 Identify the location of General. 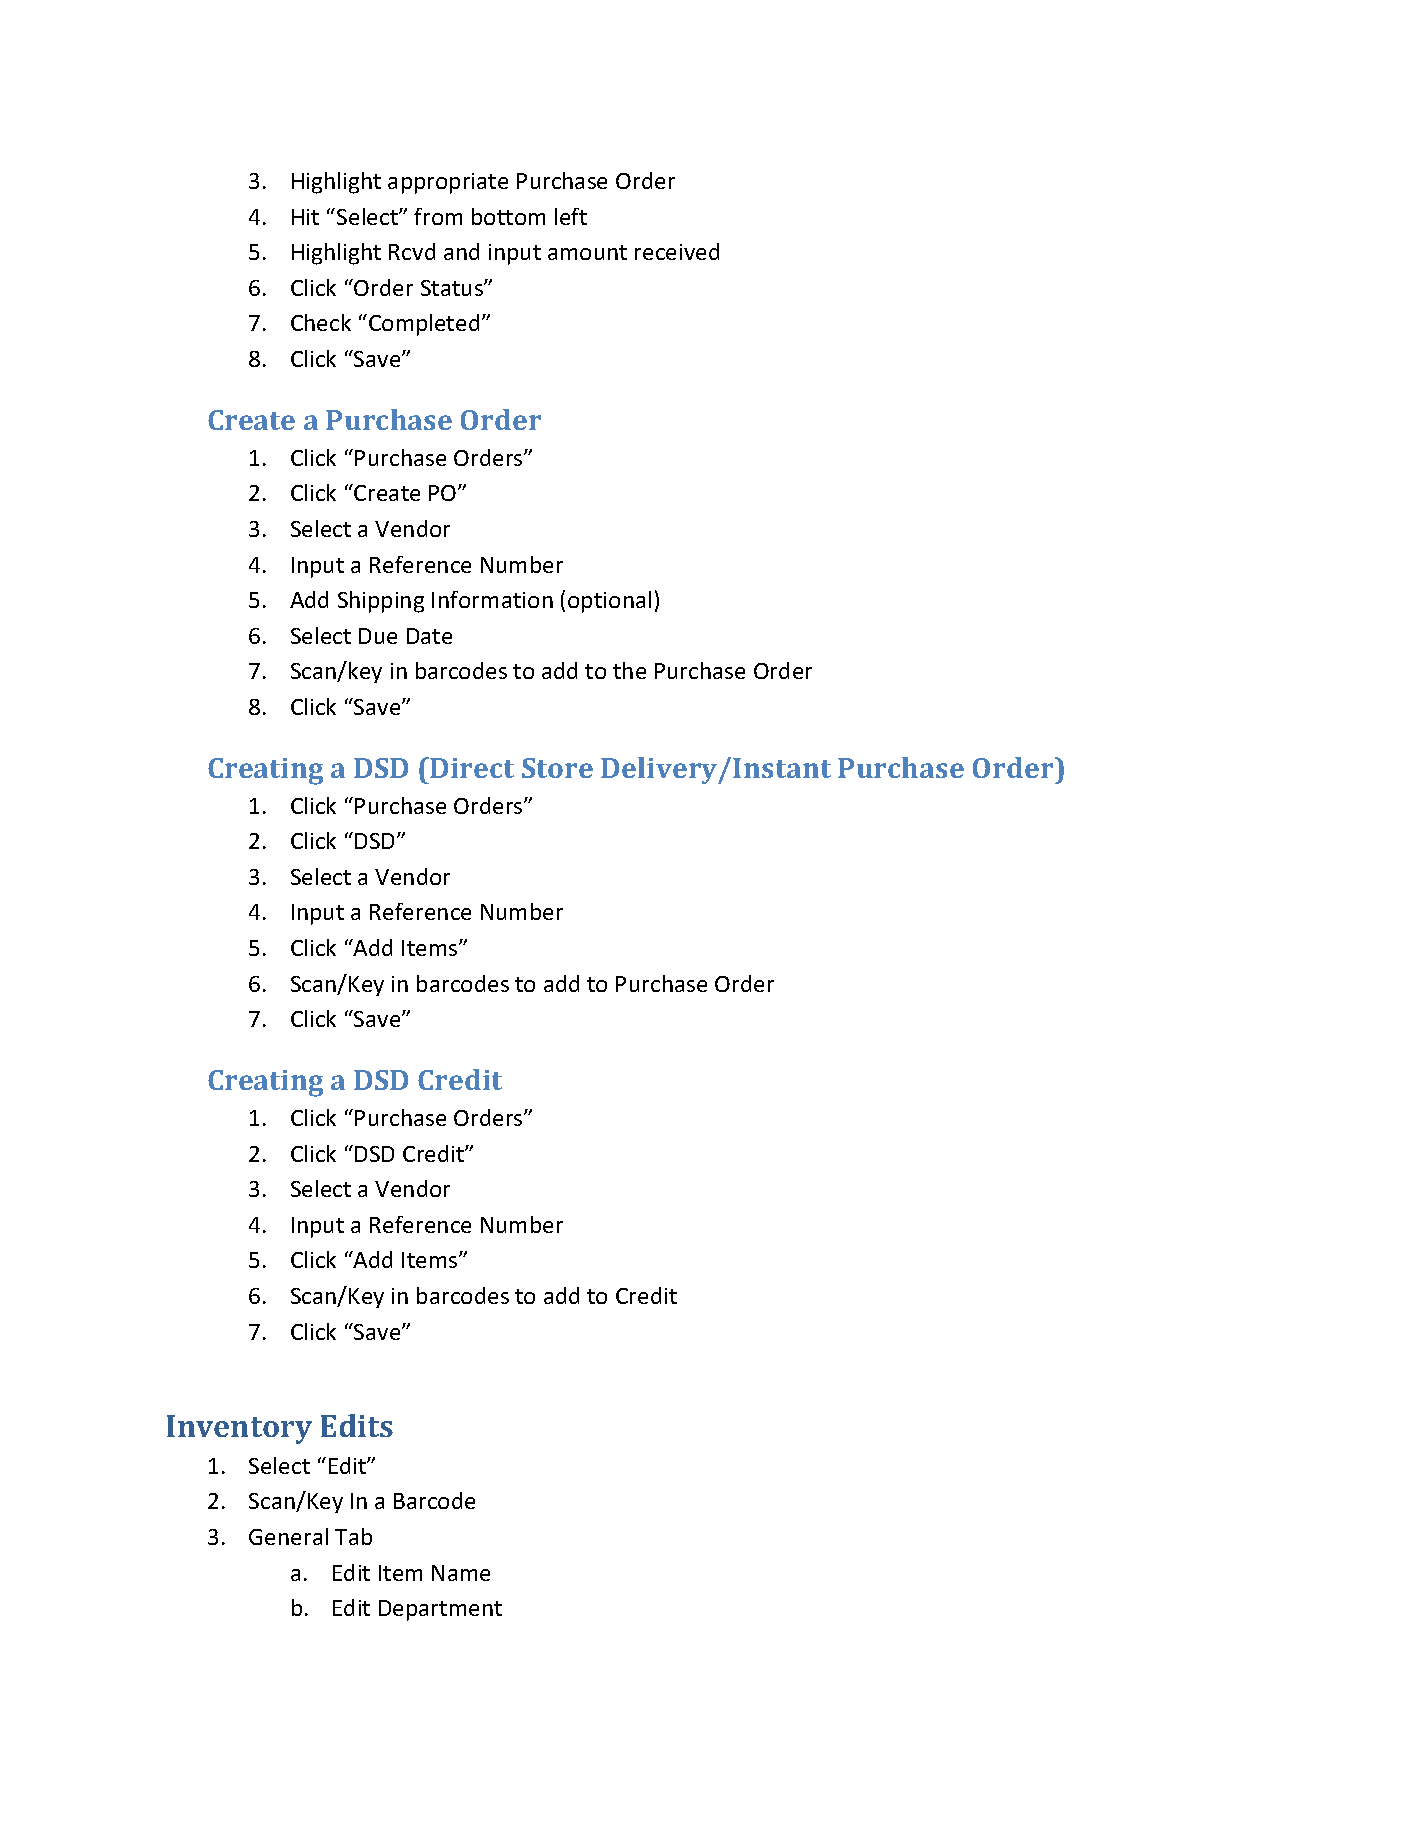
(288, 1536).
